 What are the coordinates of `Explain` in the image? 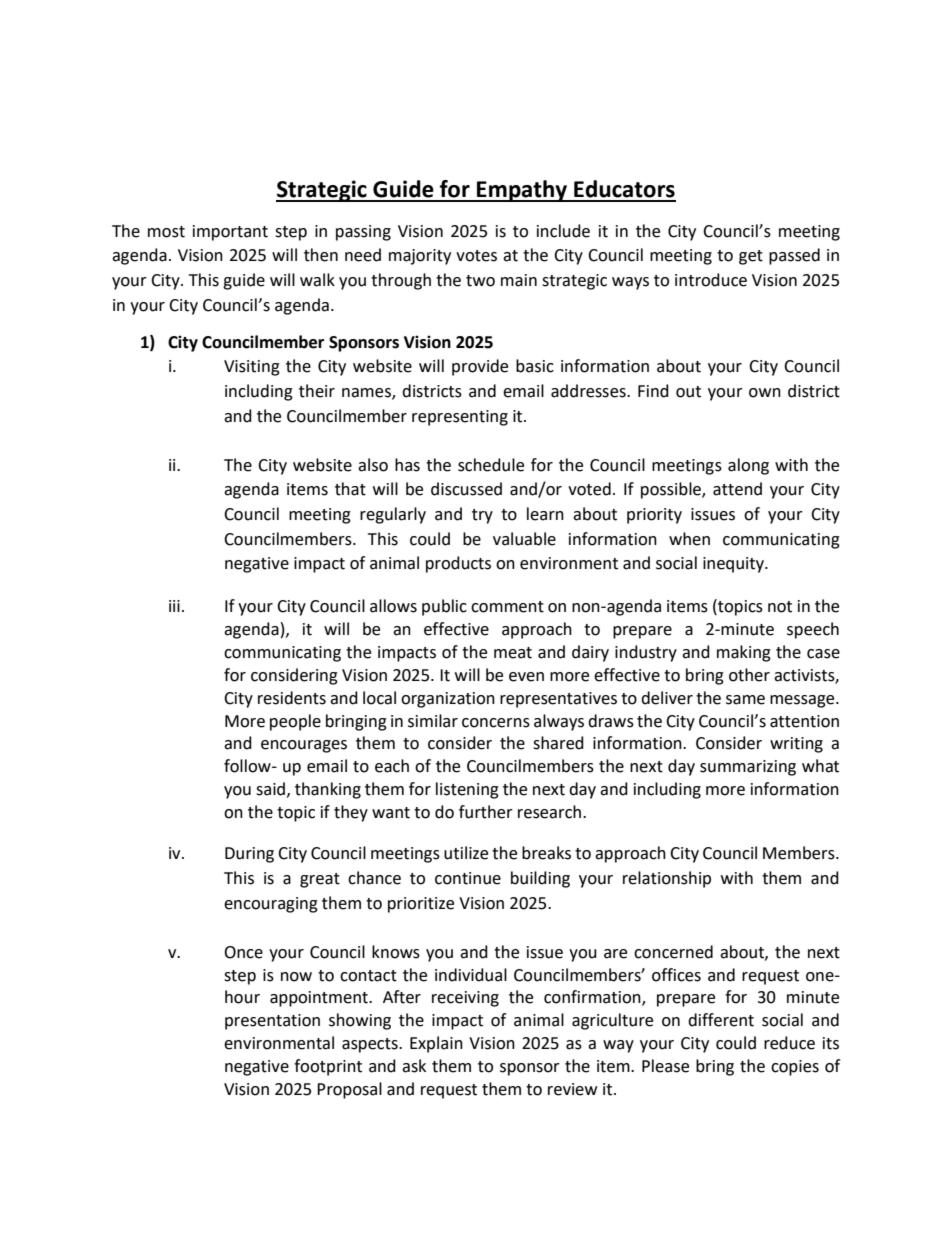 It's located at (436, 1044).
